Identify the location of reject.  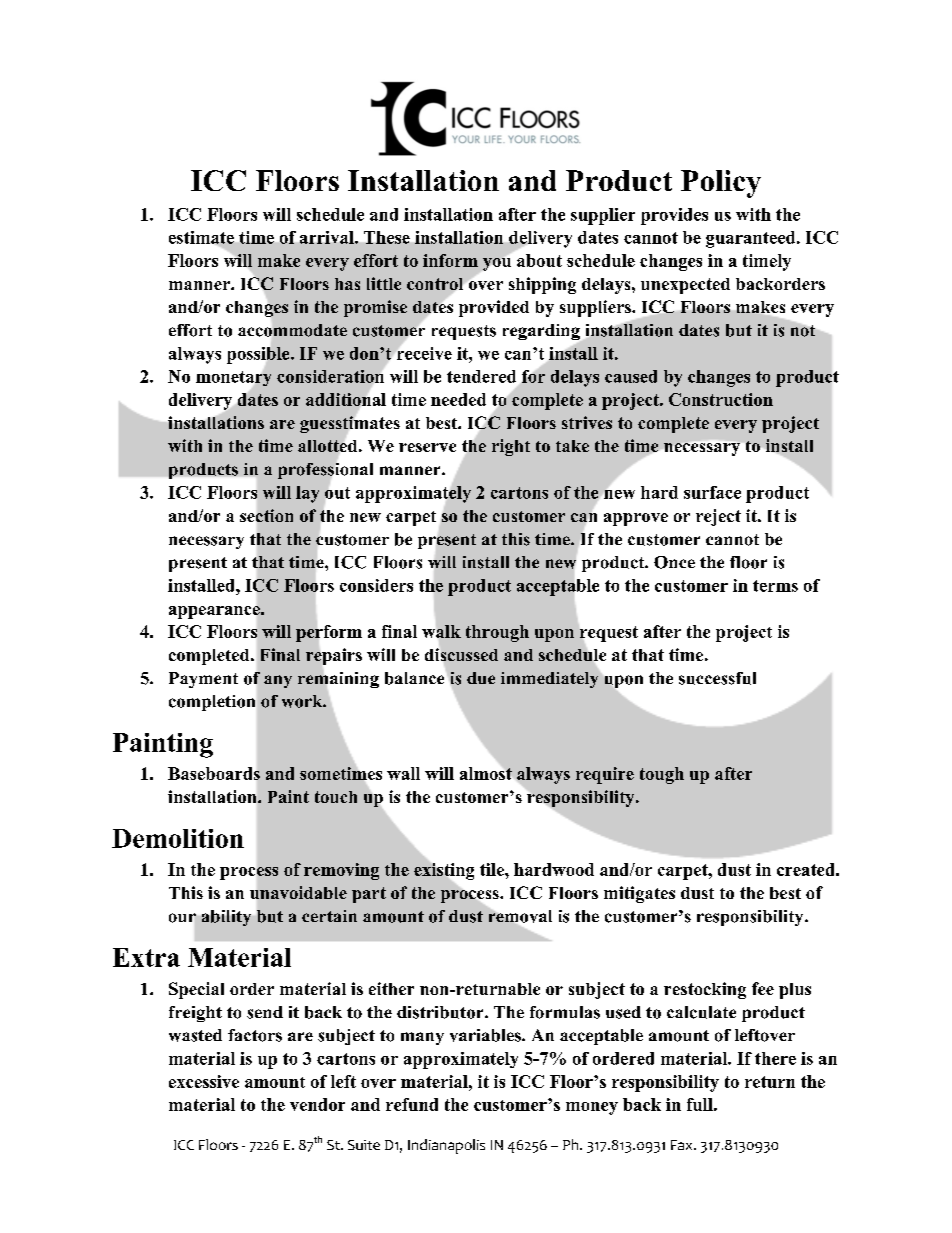
(718, 517).
